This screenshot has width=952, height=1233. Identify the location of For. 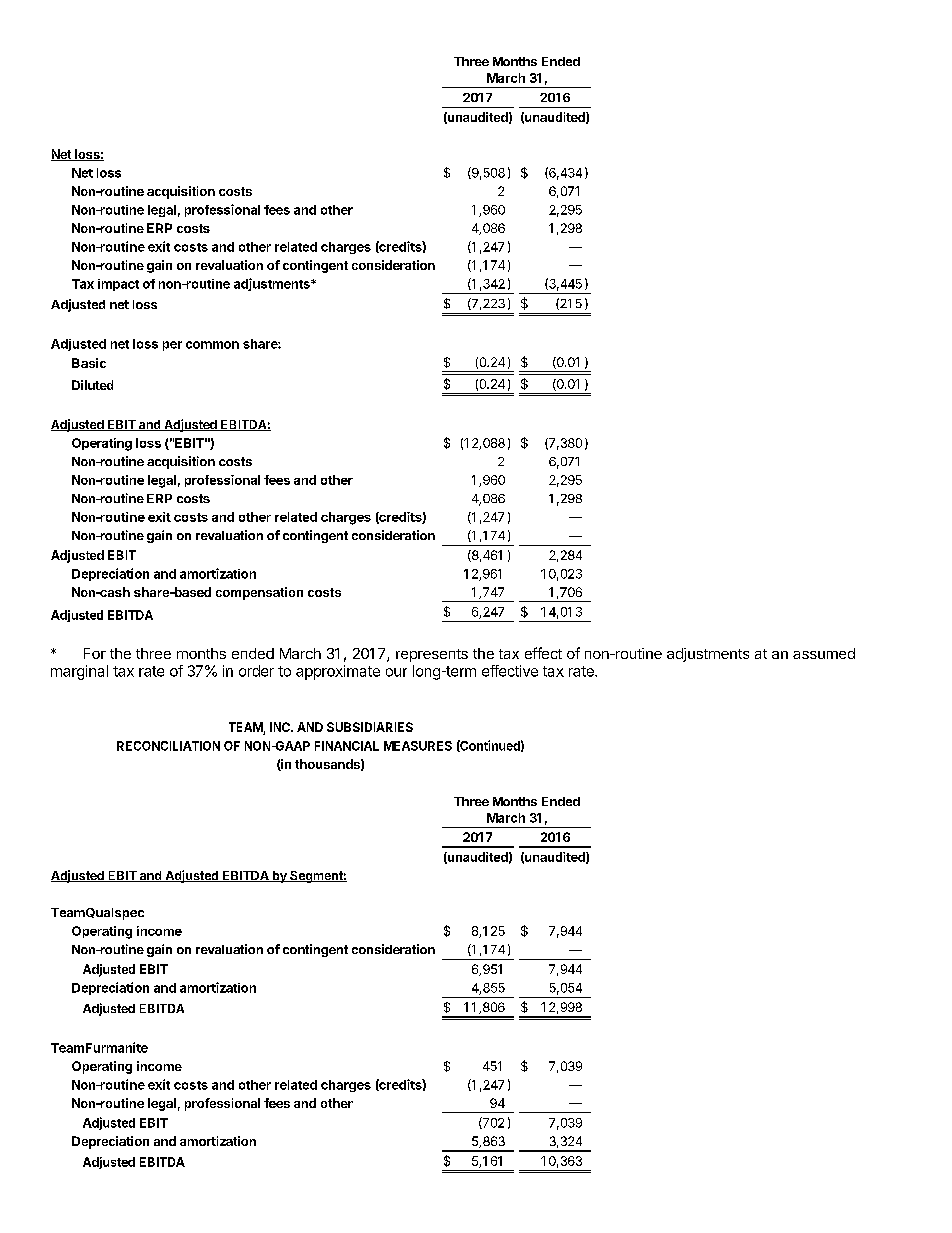
(95, 653).
